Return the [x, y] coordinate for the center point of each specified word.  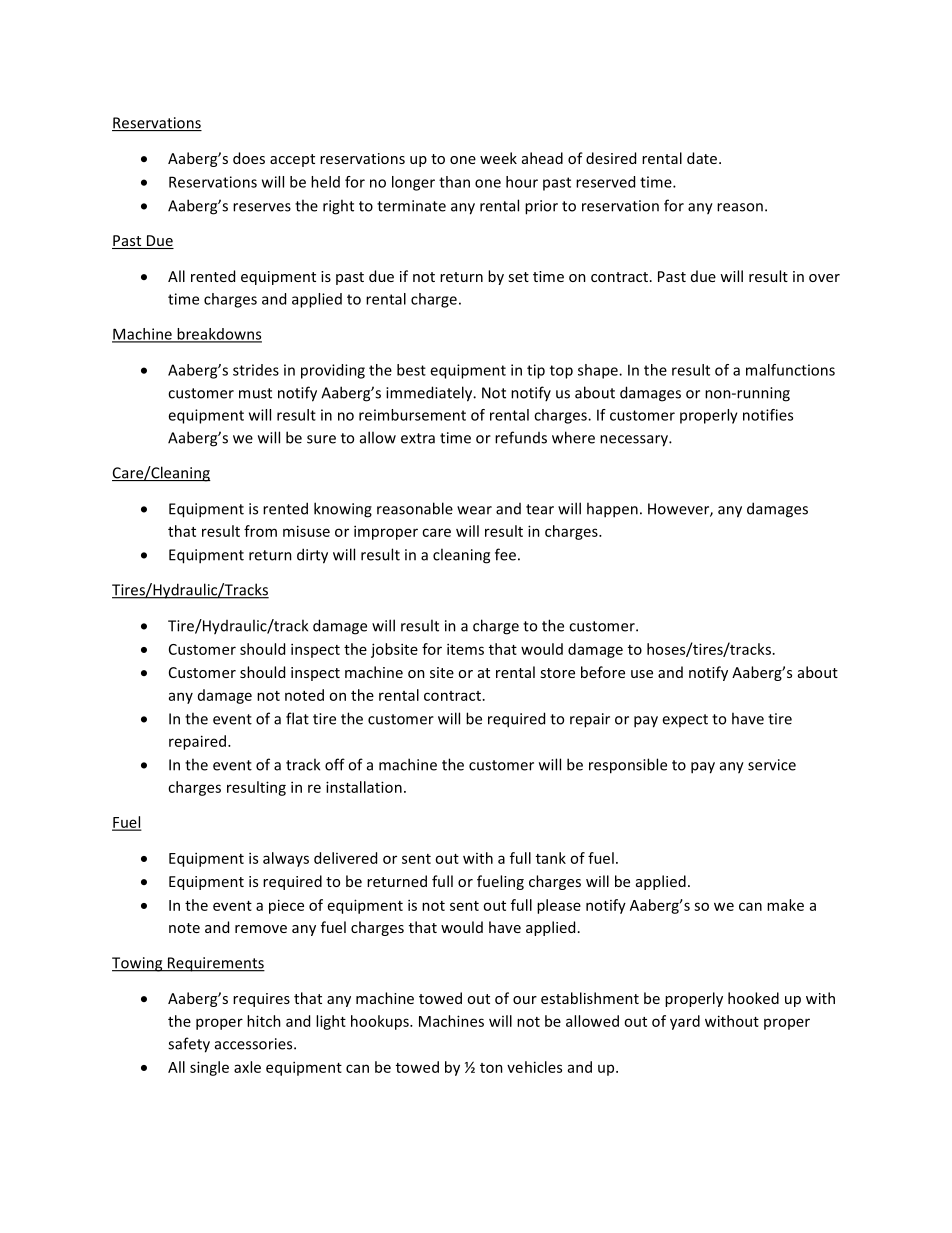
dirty [312, 556]
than [454, 182]
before [603, 672]
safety [189, 1045]
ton [491, 1068]
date [703, 158]
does [249, 158]
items [465, 649]
